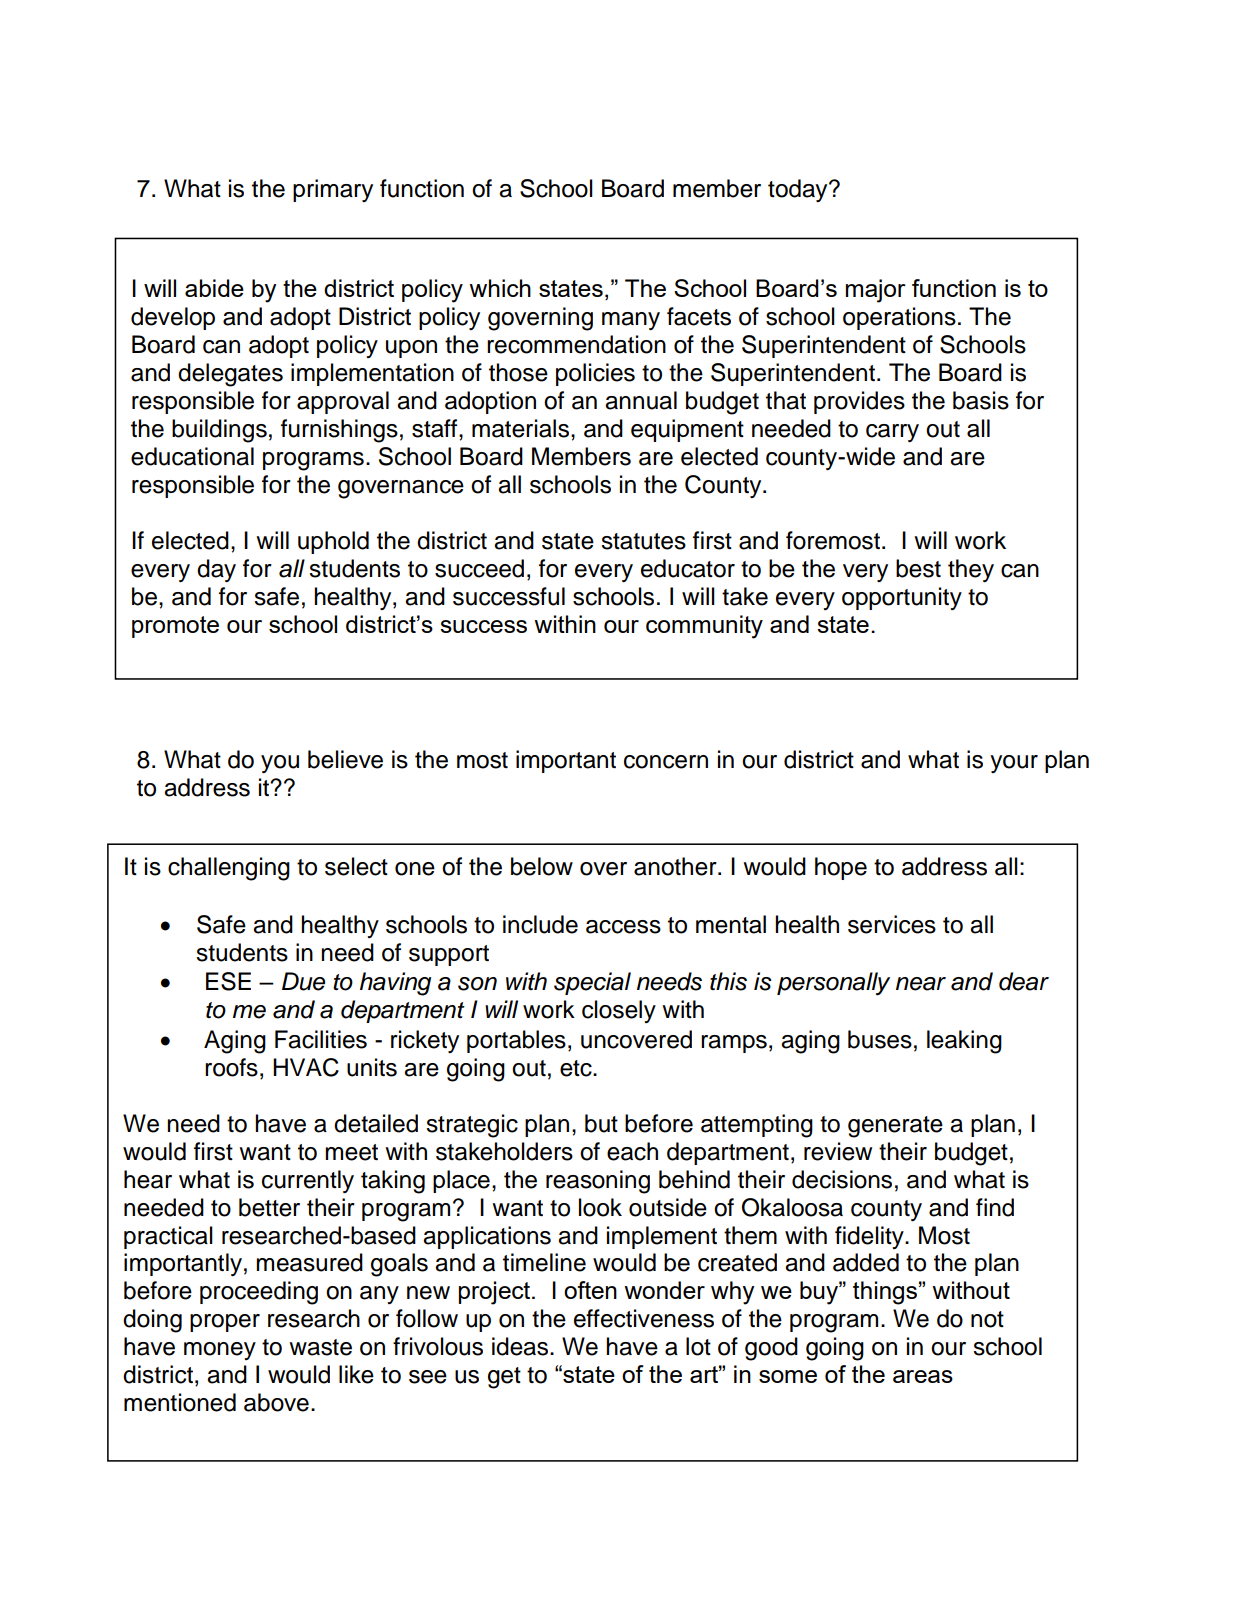 This screenshot has width=1240, height=1604. I want to click on primary, so click(333, 190).
